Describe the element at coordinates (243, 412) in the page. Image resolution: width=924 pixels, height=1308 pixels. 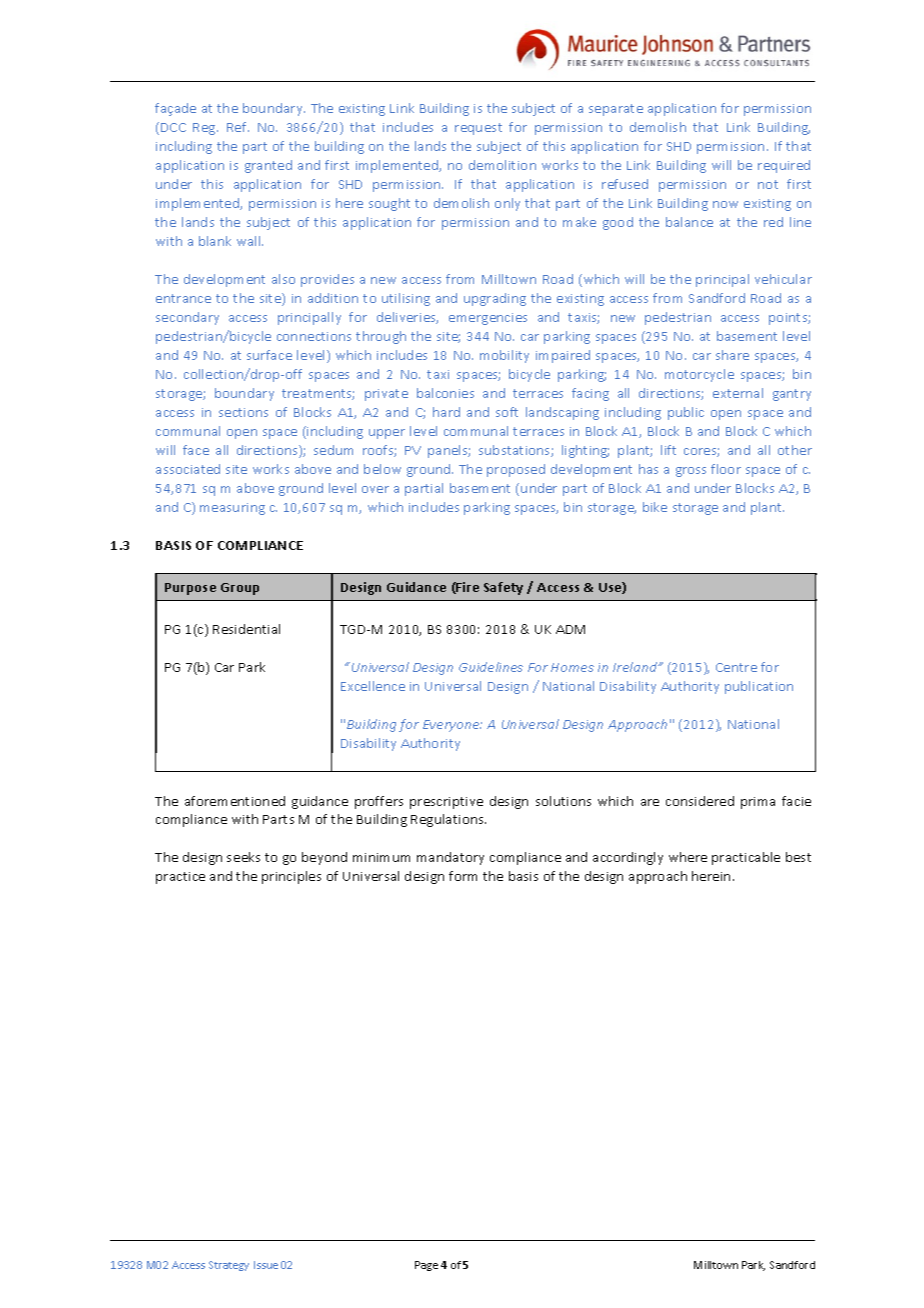
I see `sections` at that location.
